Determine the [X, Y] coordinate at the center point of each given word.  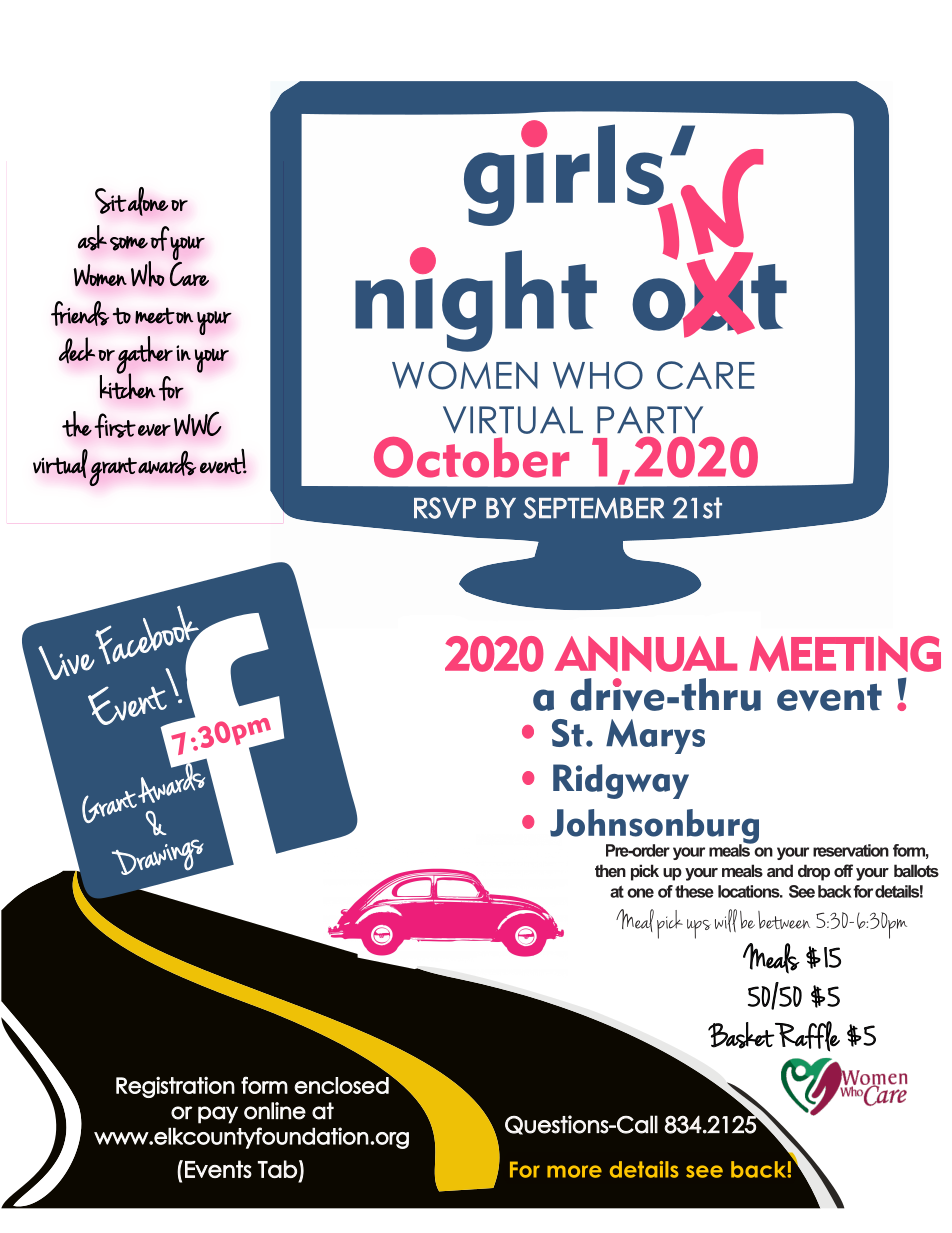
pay [218, 1115]
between [784, 920]
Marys [655, 736]
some [129, 243]
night [476, 299]
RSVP [445, 508]
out [709, 296]
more [574, 1171]
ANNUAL [646, 654]
